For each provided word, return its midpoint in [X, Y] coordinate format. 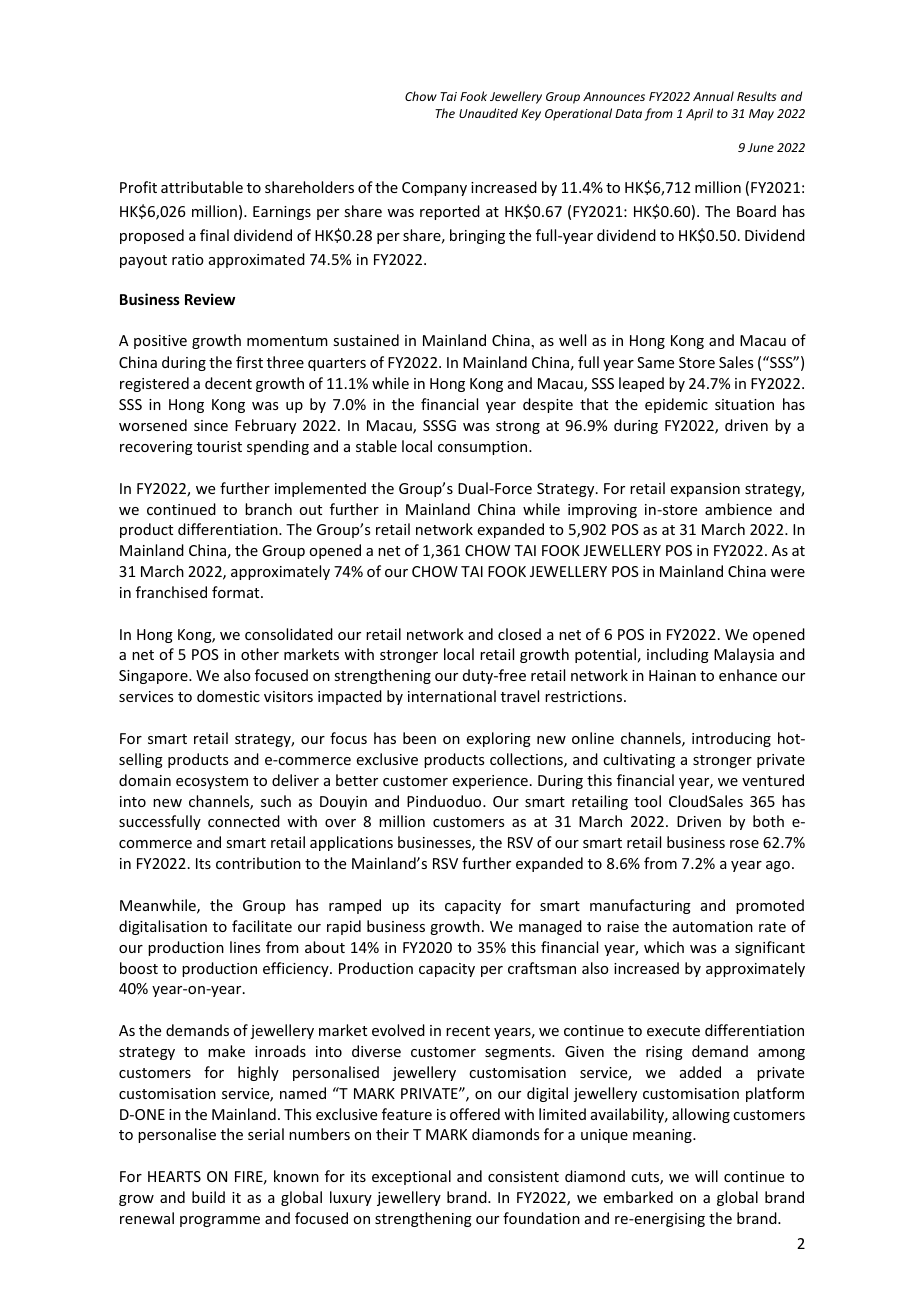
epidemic [676, 405]
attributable [202, 187]
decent [228, 383]
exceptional [411, 1177]
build [208, 1197]
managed [550, 927]
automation [713, 926]
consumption [484, 448]
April [699, 114]
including [678, 655]
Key [531, 115]
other [260, 654]
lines [245, 947]
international [452, 696]
